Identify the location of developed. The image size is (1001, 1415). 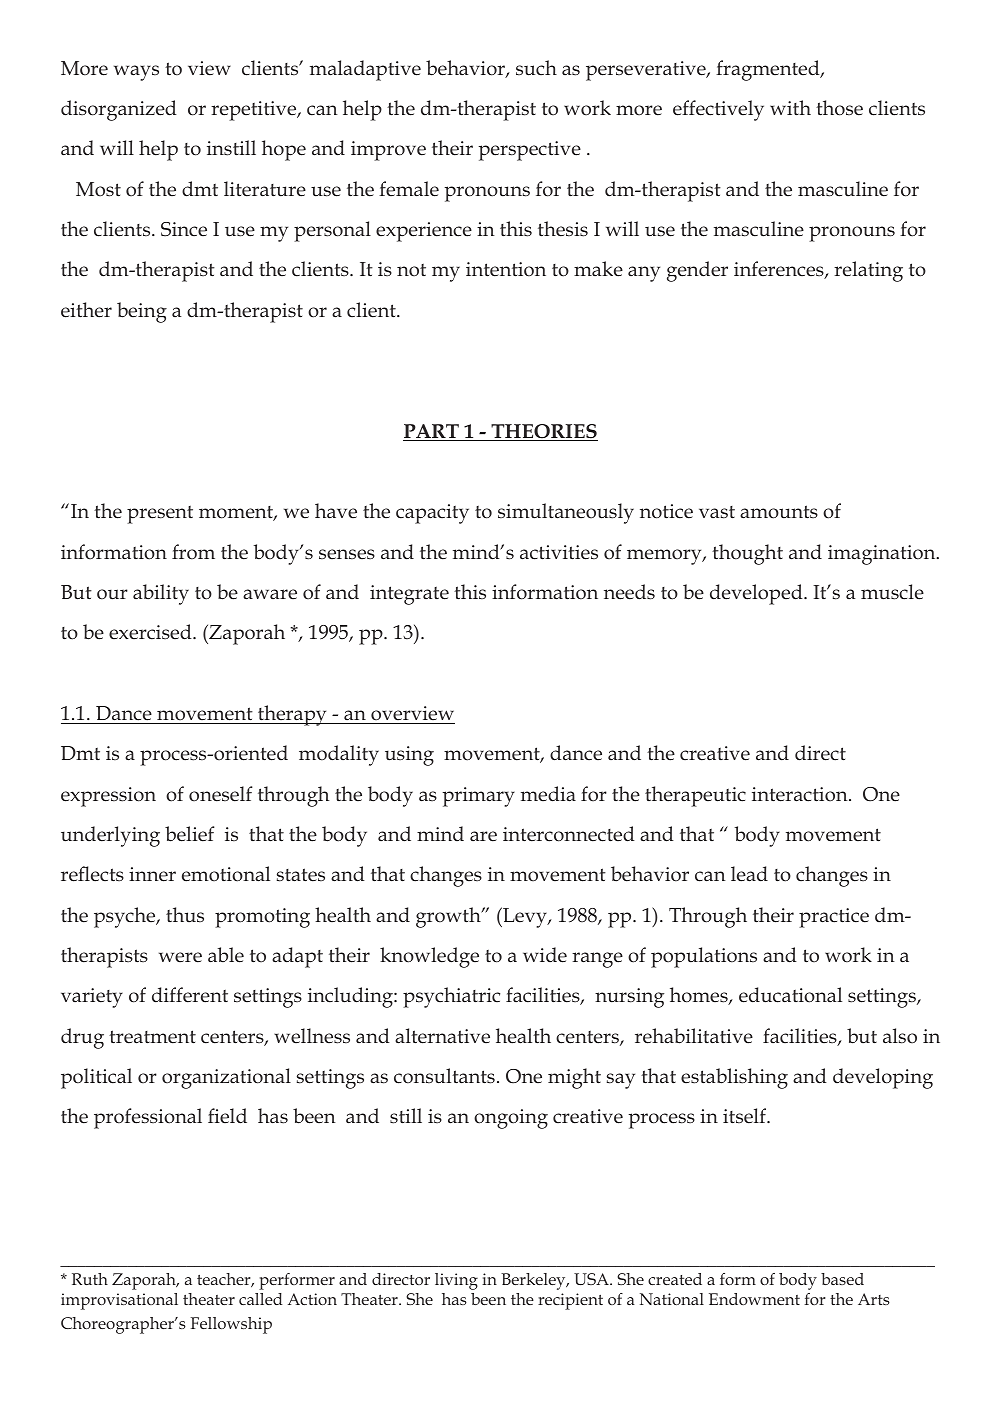
(757, 594).
